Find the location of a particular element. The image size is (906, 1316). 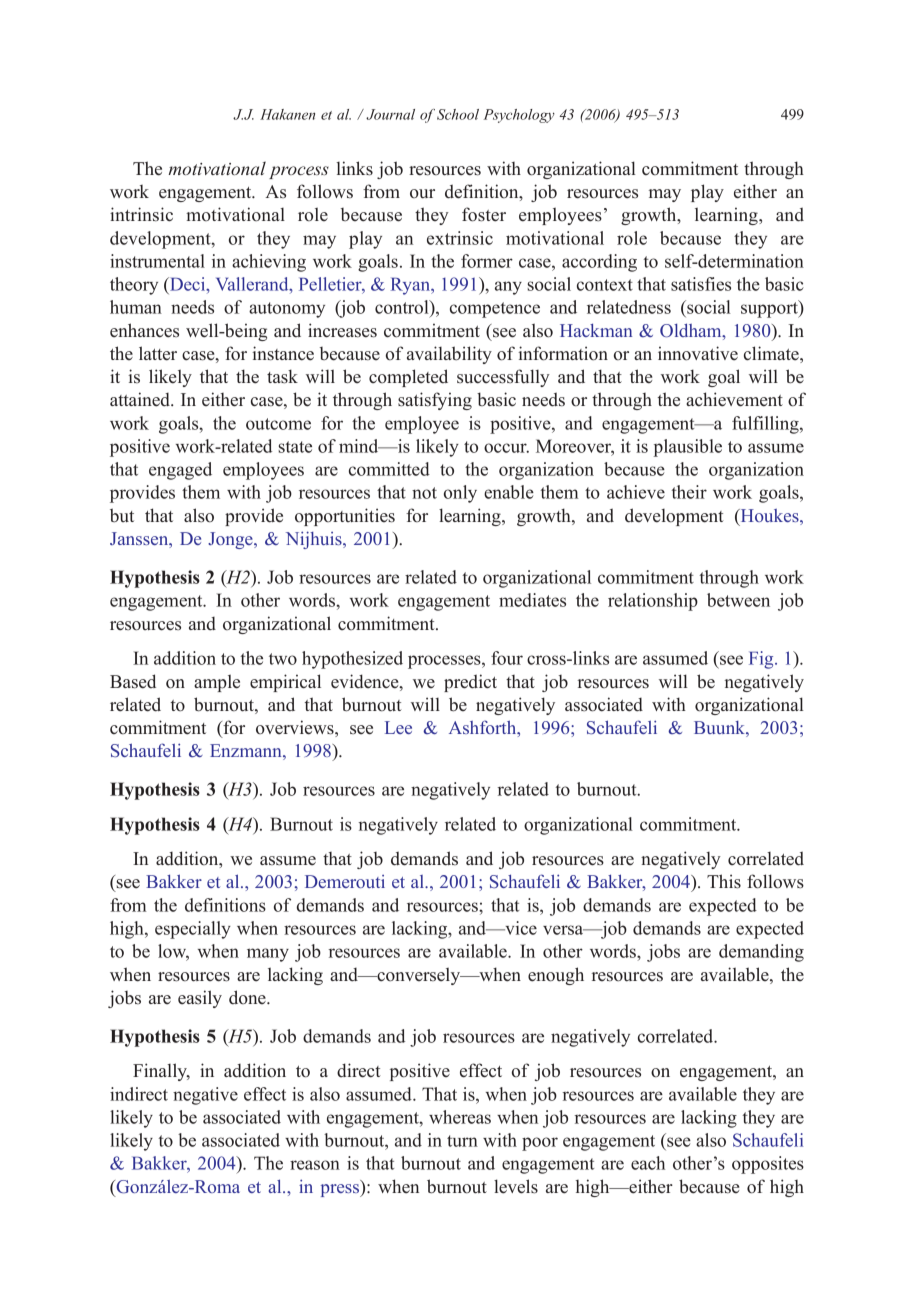

This is located at coordinates (724, 881).
